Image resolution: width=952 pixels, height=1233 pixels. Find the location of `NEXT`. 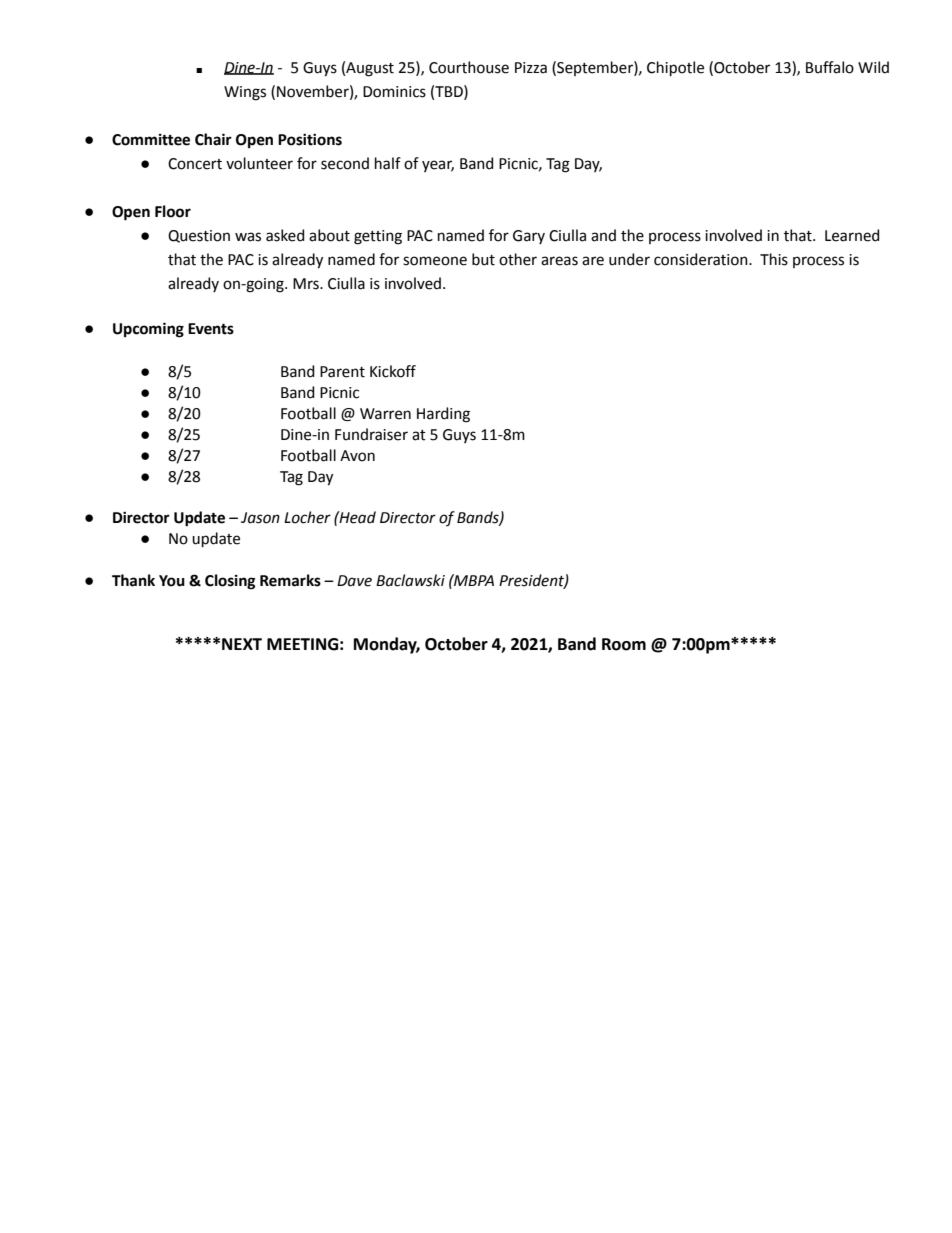

NEXT is located at coordinates (242, 644).
